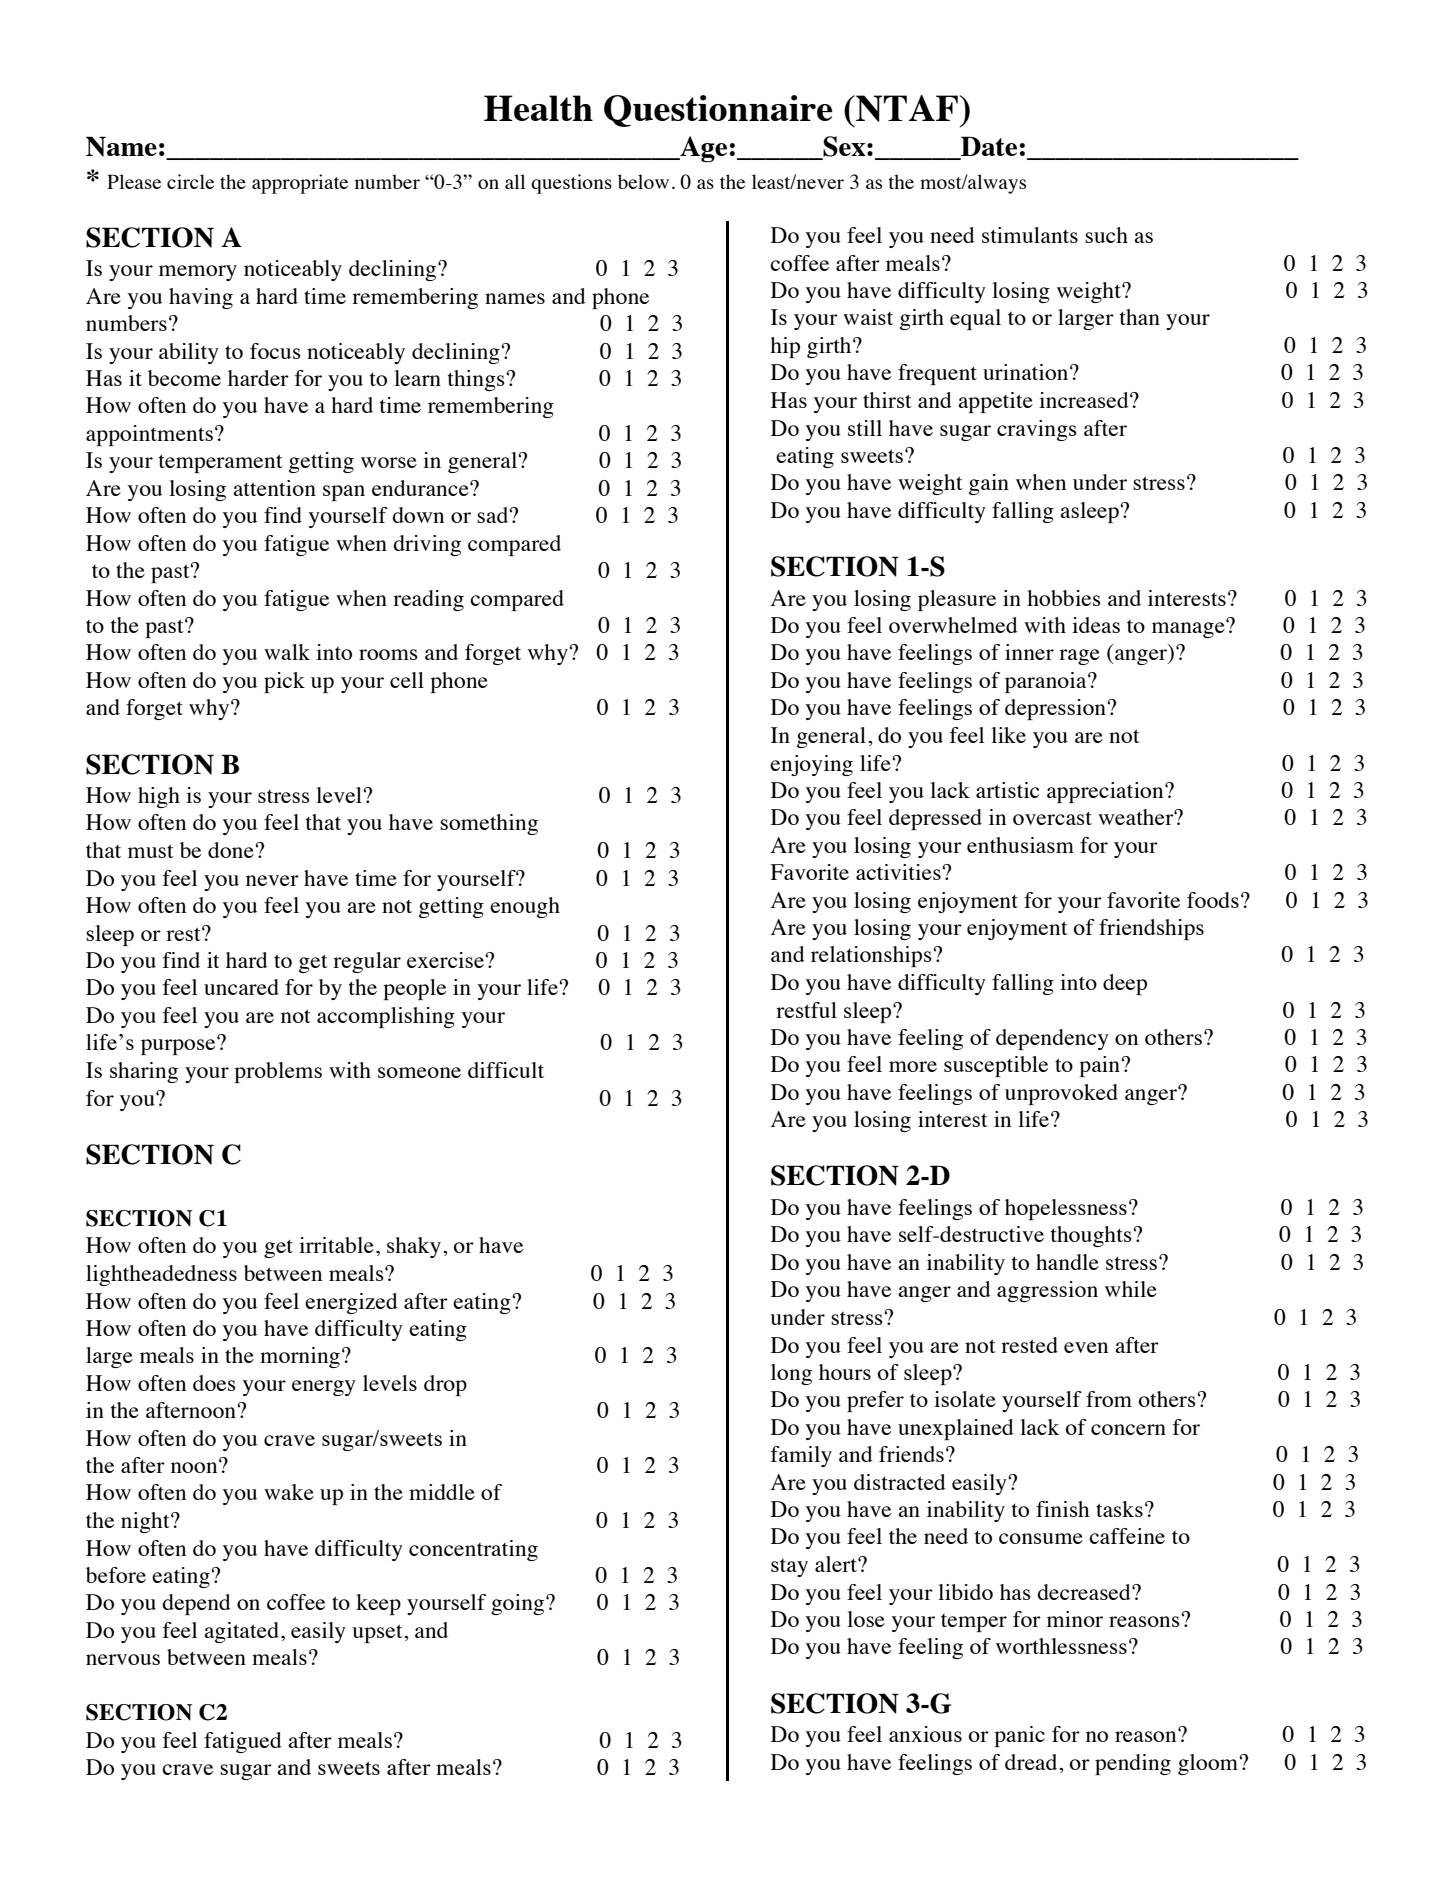 The height and width of the screenshot is (1883, 1455). What do you see at coordinates (284, 682) in the screenshot?
I see `pick` at bounding box center [284, 682].
